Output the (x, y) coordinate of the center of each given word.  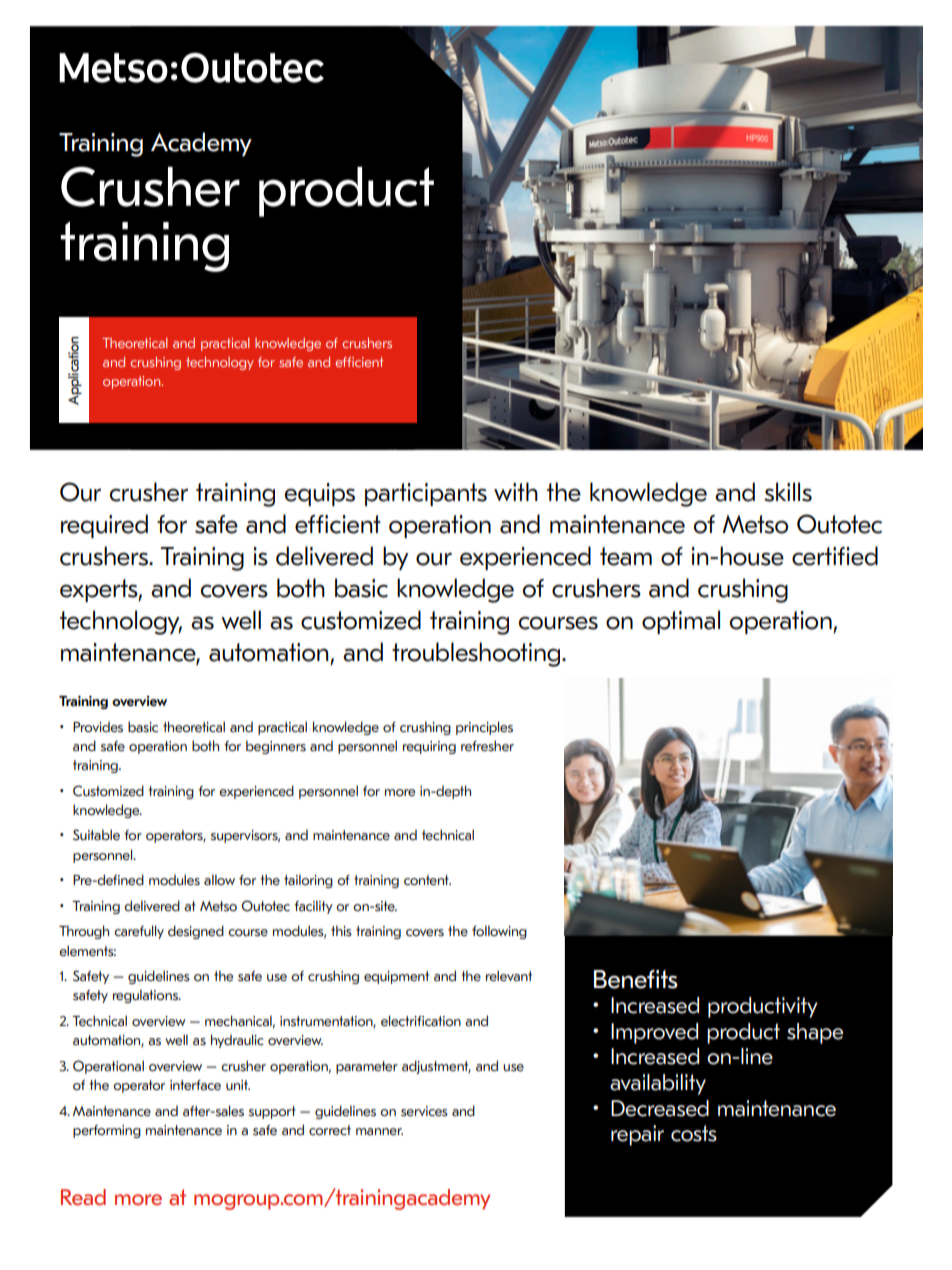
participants (426, 494)
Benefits (636, 979)
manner (379, 1132)
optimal (681, 622)
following (499, 932)
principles (484, 728)
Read (83, 1197)
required (104, 526)
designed (196, 932)
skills (788, 492)
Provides (98, 727)
